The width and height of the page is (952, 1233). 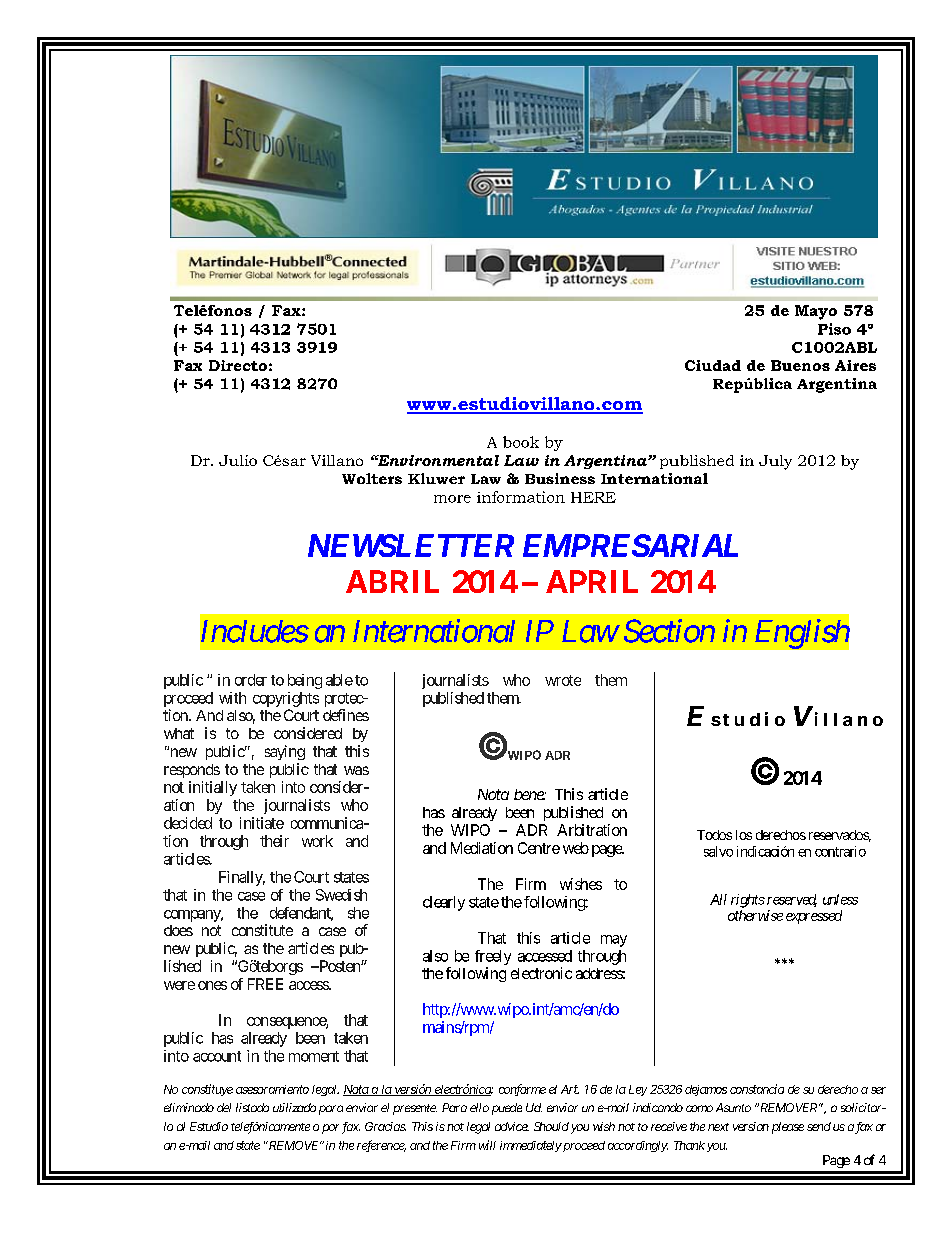 What do you see at coordinates (800, 365) in the page?
I see `Buenos` at bounding box center [800, 365].
